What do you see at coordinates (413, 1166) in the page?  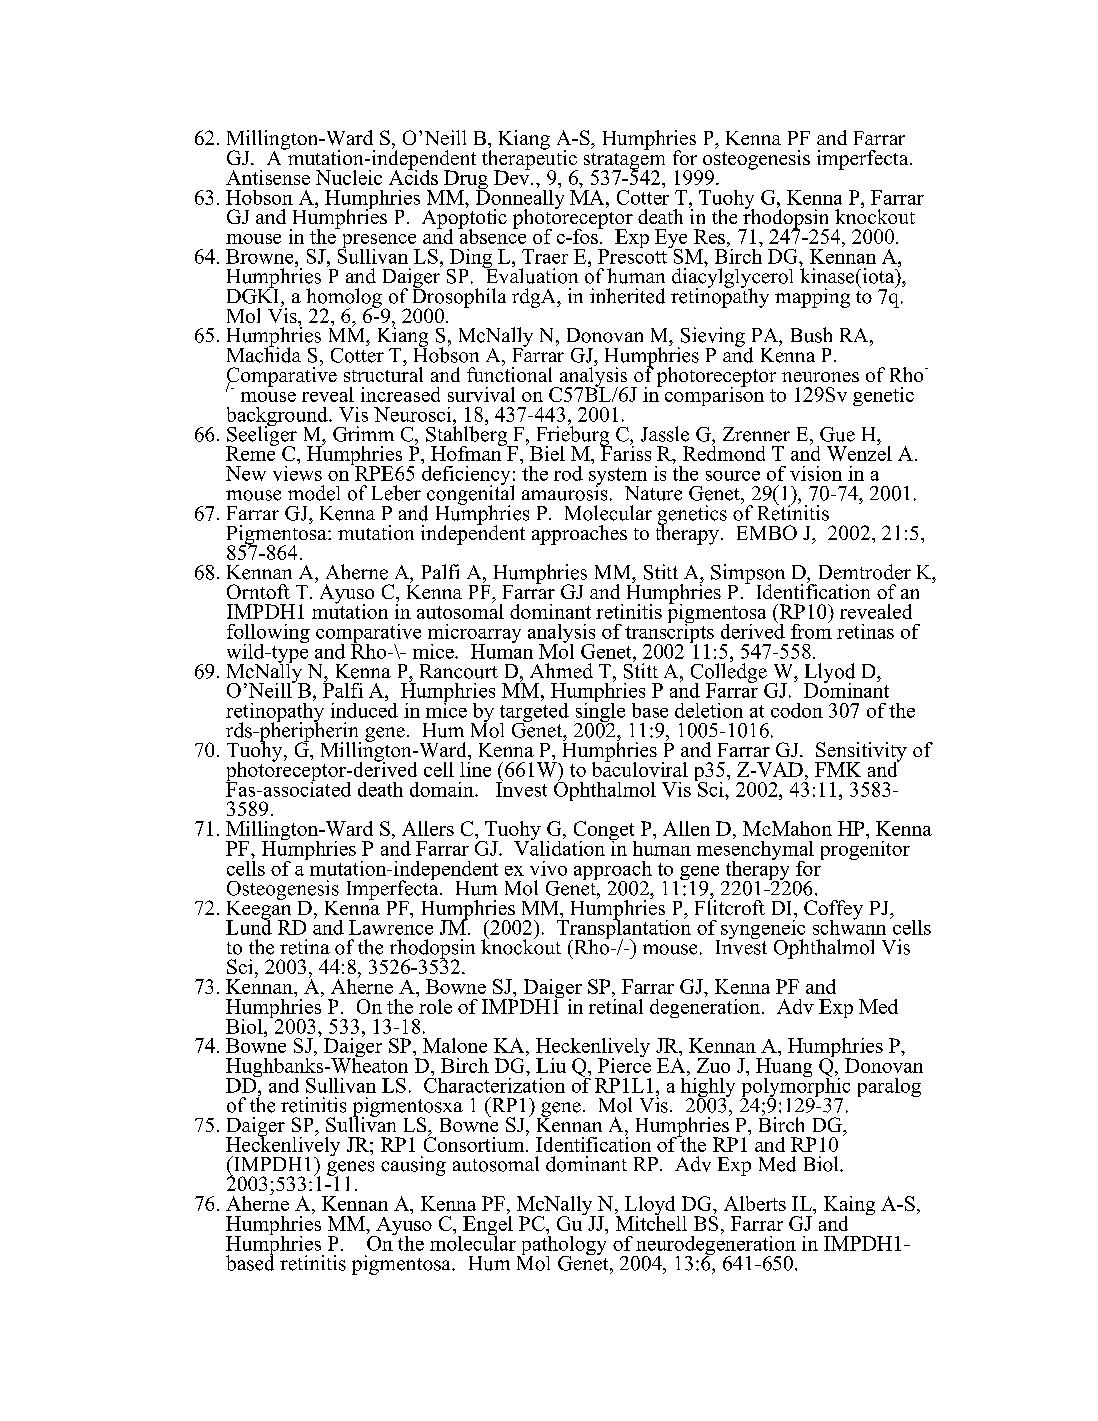 I see `causing` at bounding box center [413, 1166].
